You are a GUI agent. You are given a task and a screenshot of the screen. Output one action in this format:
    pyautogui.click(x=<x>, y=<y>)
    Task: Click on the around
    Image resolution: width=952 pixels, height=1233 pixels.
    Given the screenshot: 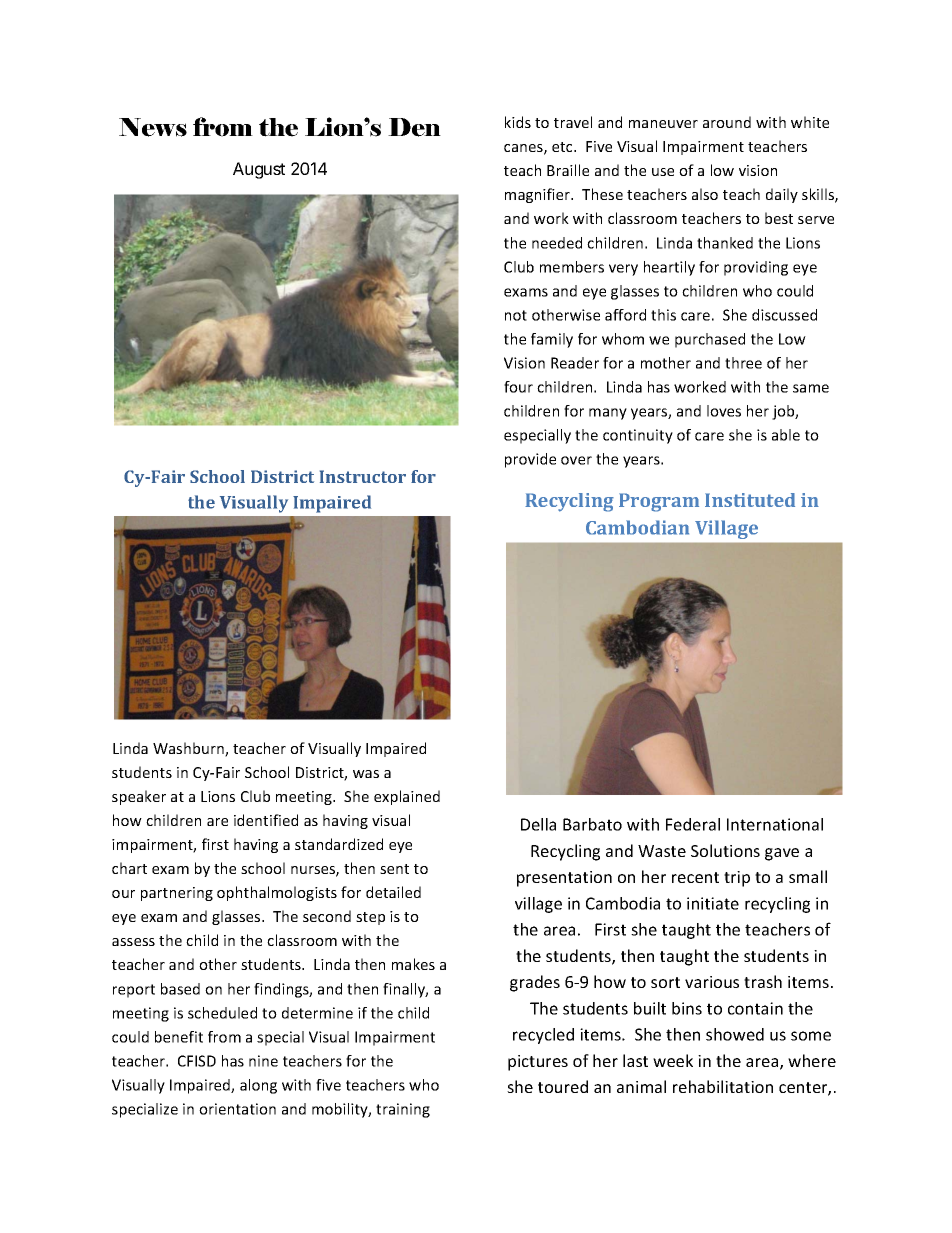 What is the action you would take?
    pyautogui.click(x=727, y=122)
